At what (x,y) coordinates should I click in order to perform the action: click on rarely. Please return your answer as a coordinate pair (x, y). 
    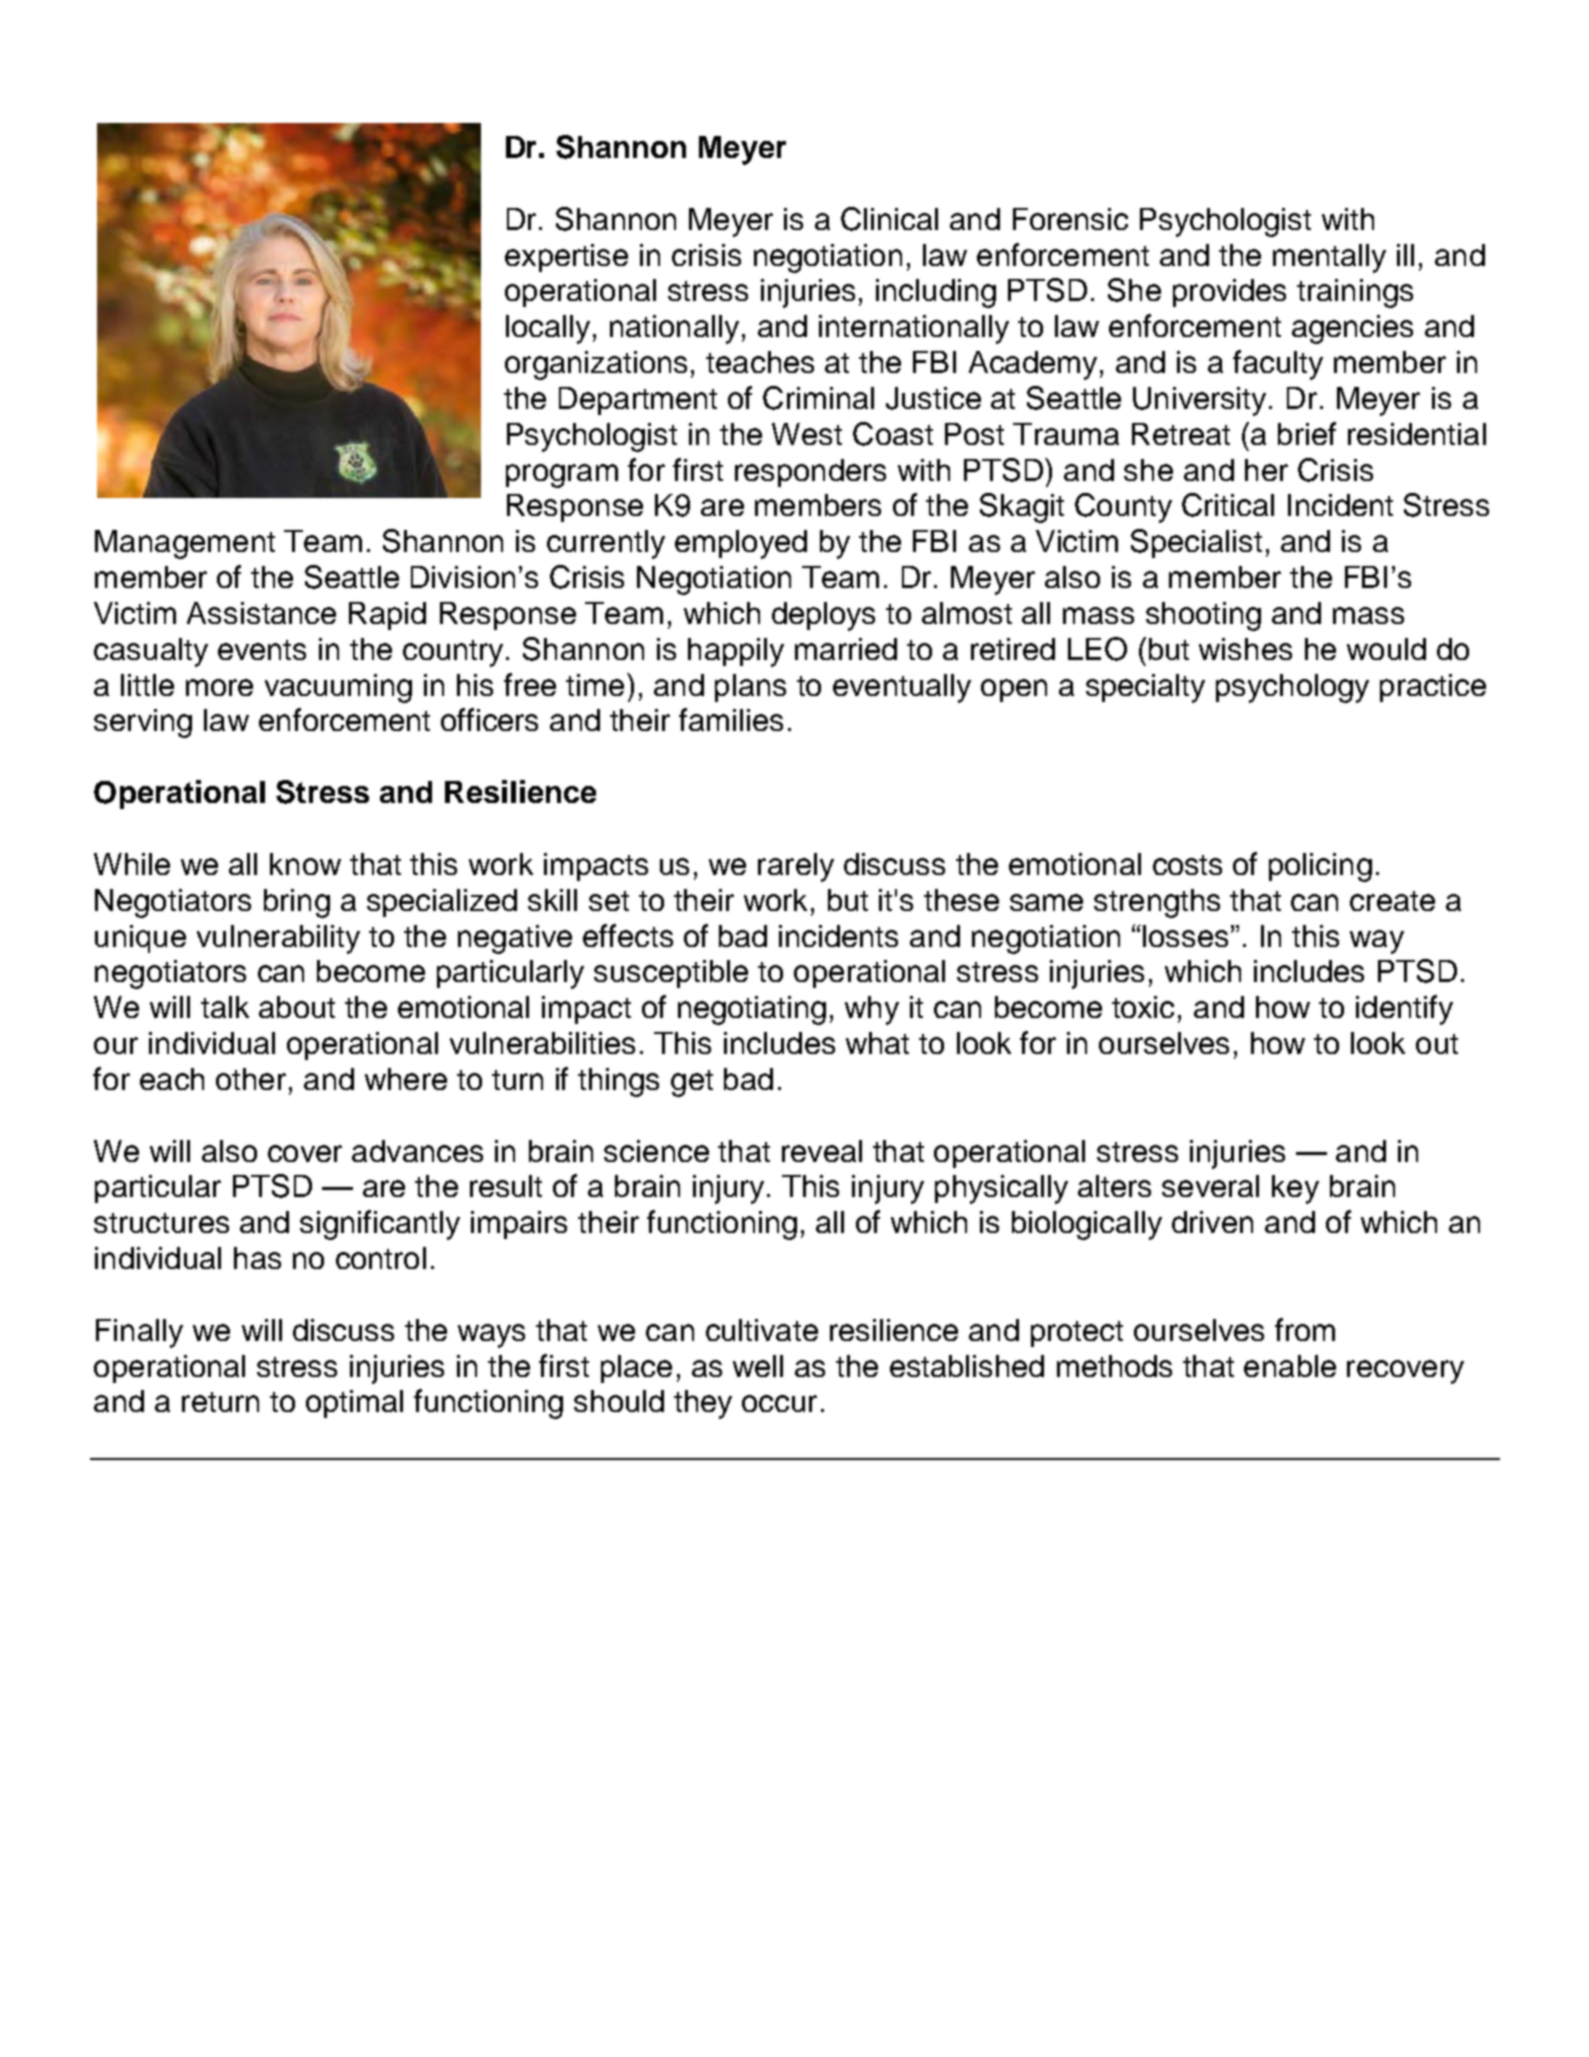
    Looking at the image, I should click on (796, 867).
